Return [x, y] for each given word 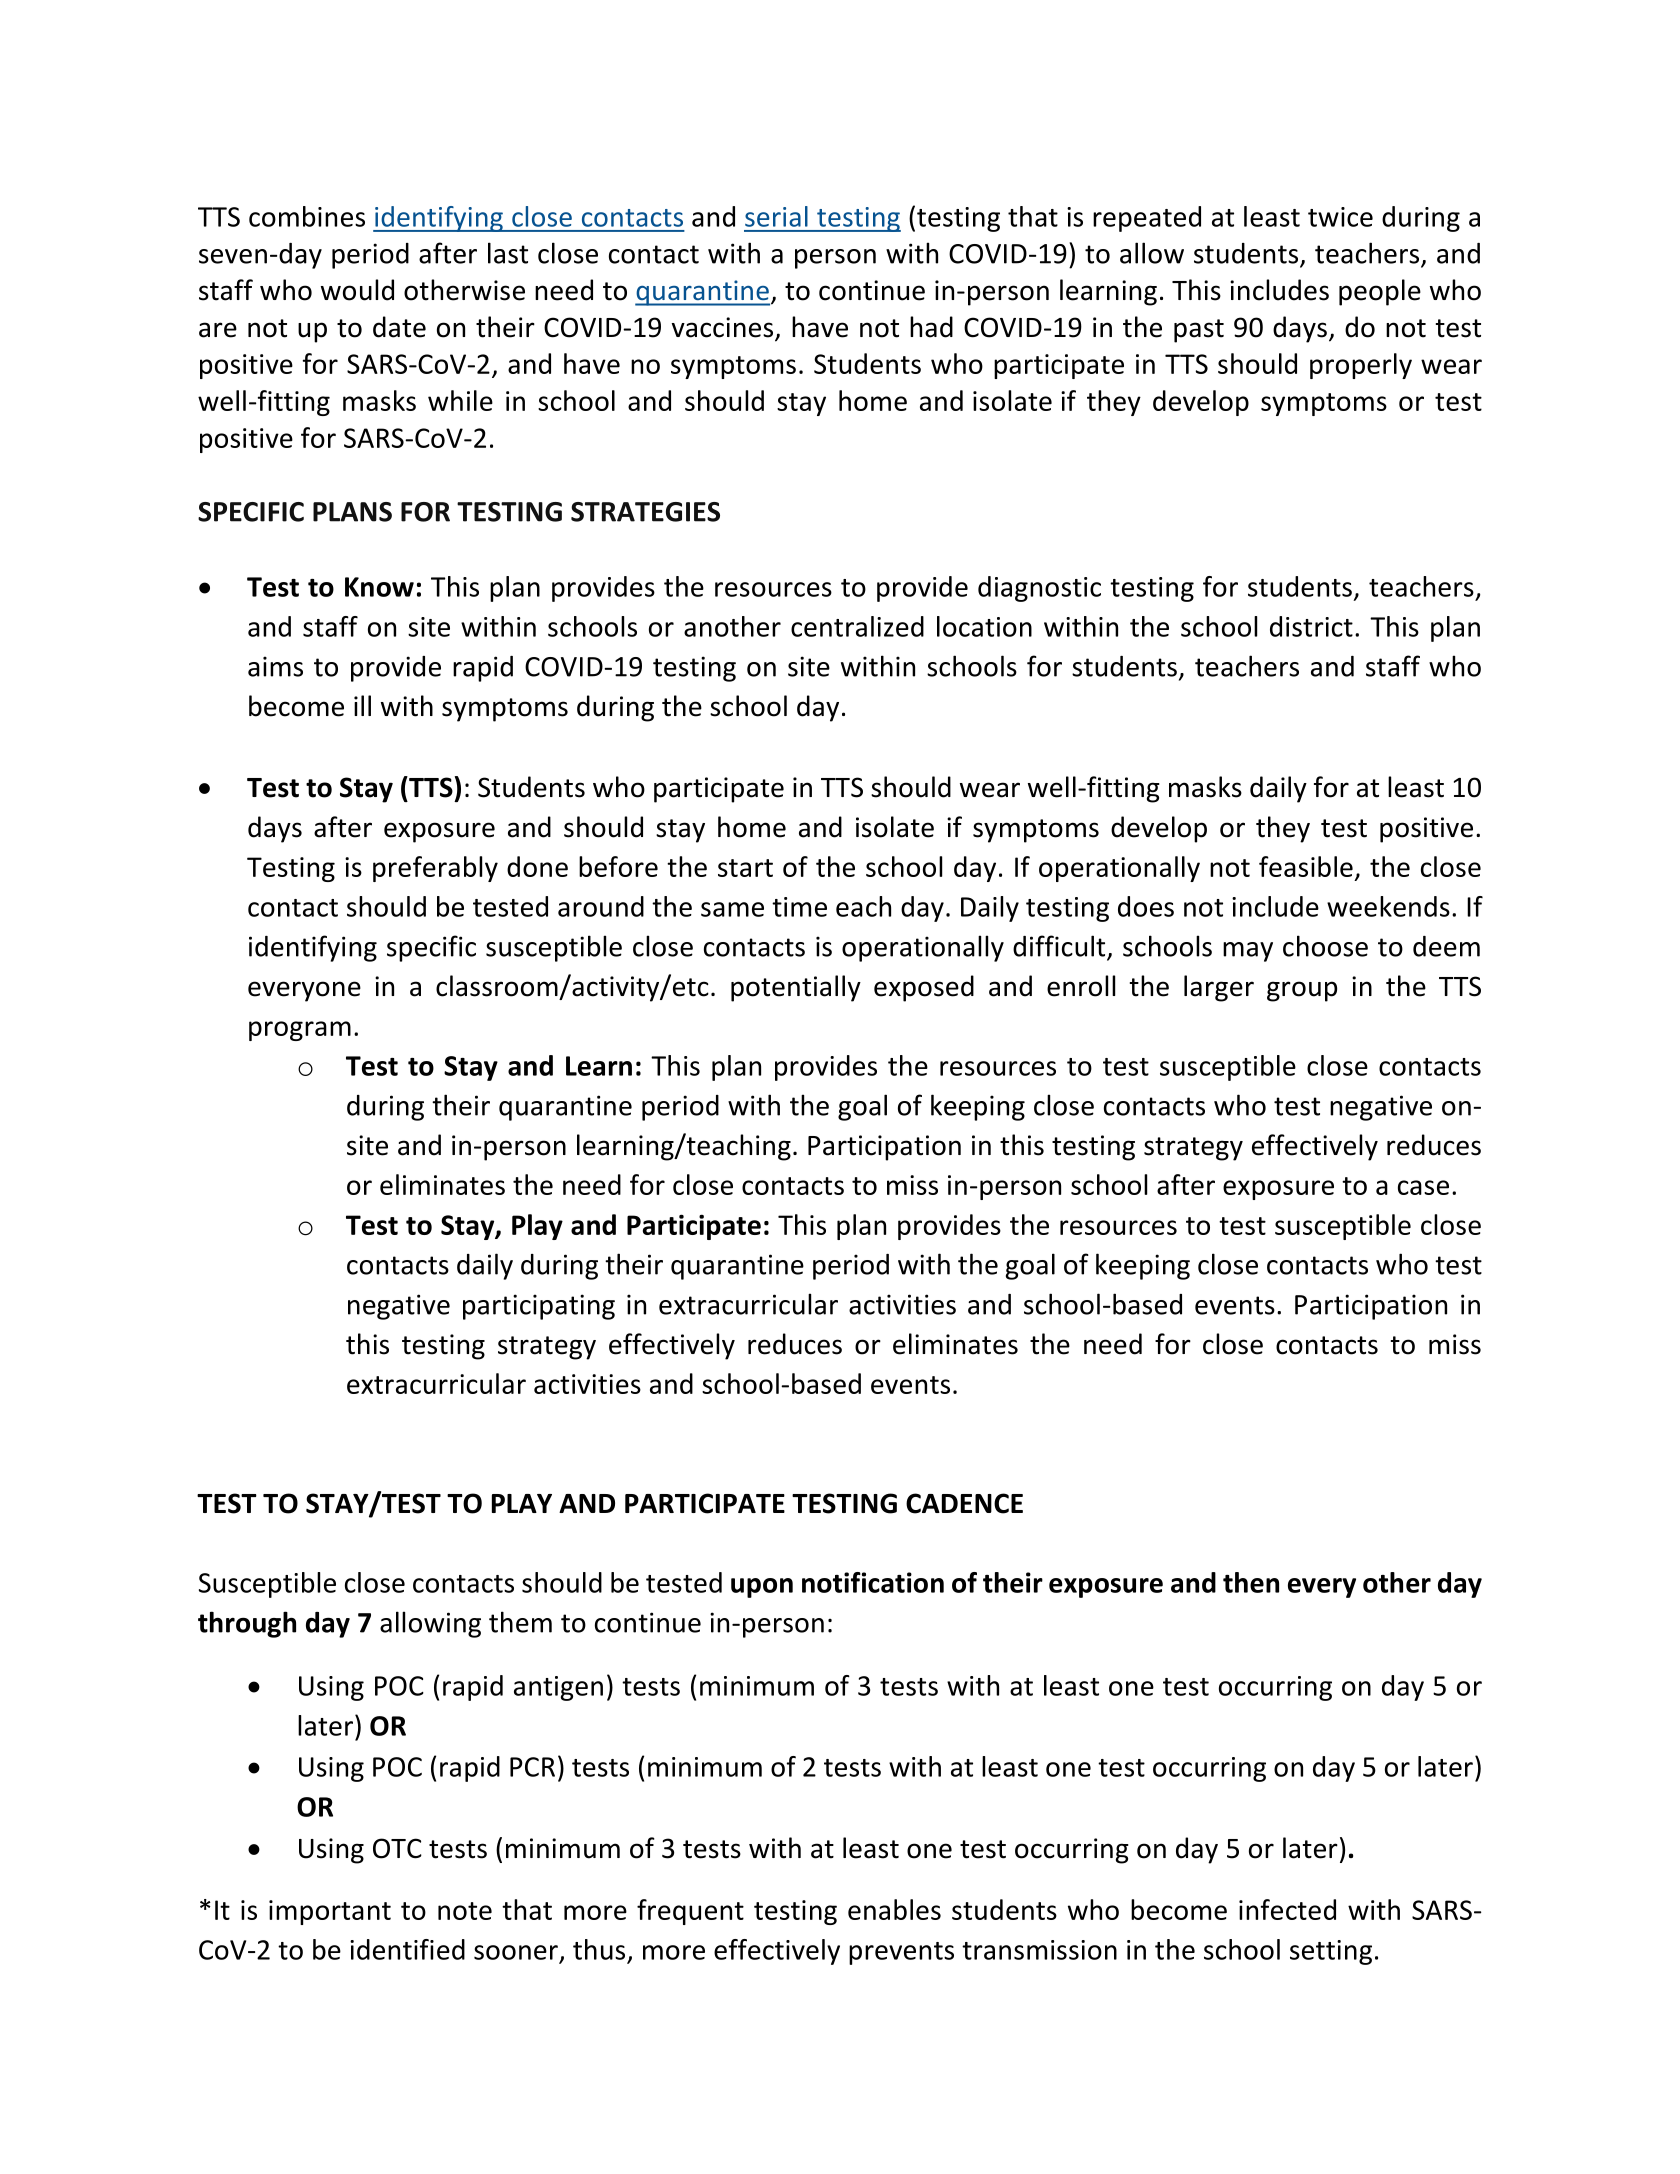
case [1423, 1187]
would [357, 290]
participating [539, 1307]
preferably [435, 869]
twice [1340, 217]
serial [776, 216]
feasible [1306, 866]
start [745, 868]
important [330, 1912]
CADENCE [964, 1503]
